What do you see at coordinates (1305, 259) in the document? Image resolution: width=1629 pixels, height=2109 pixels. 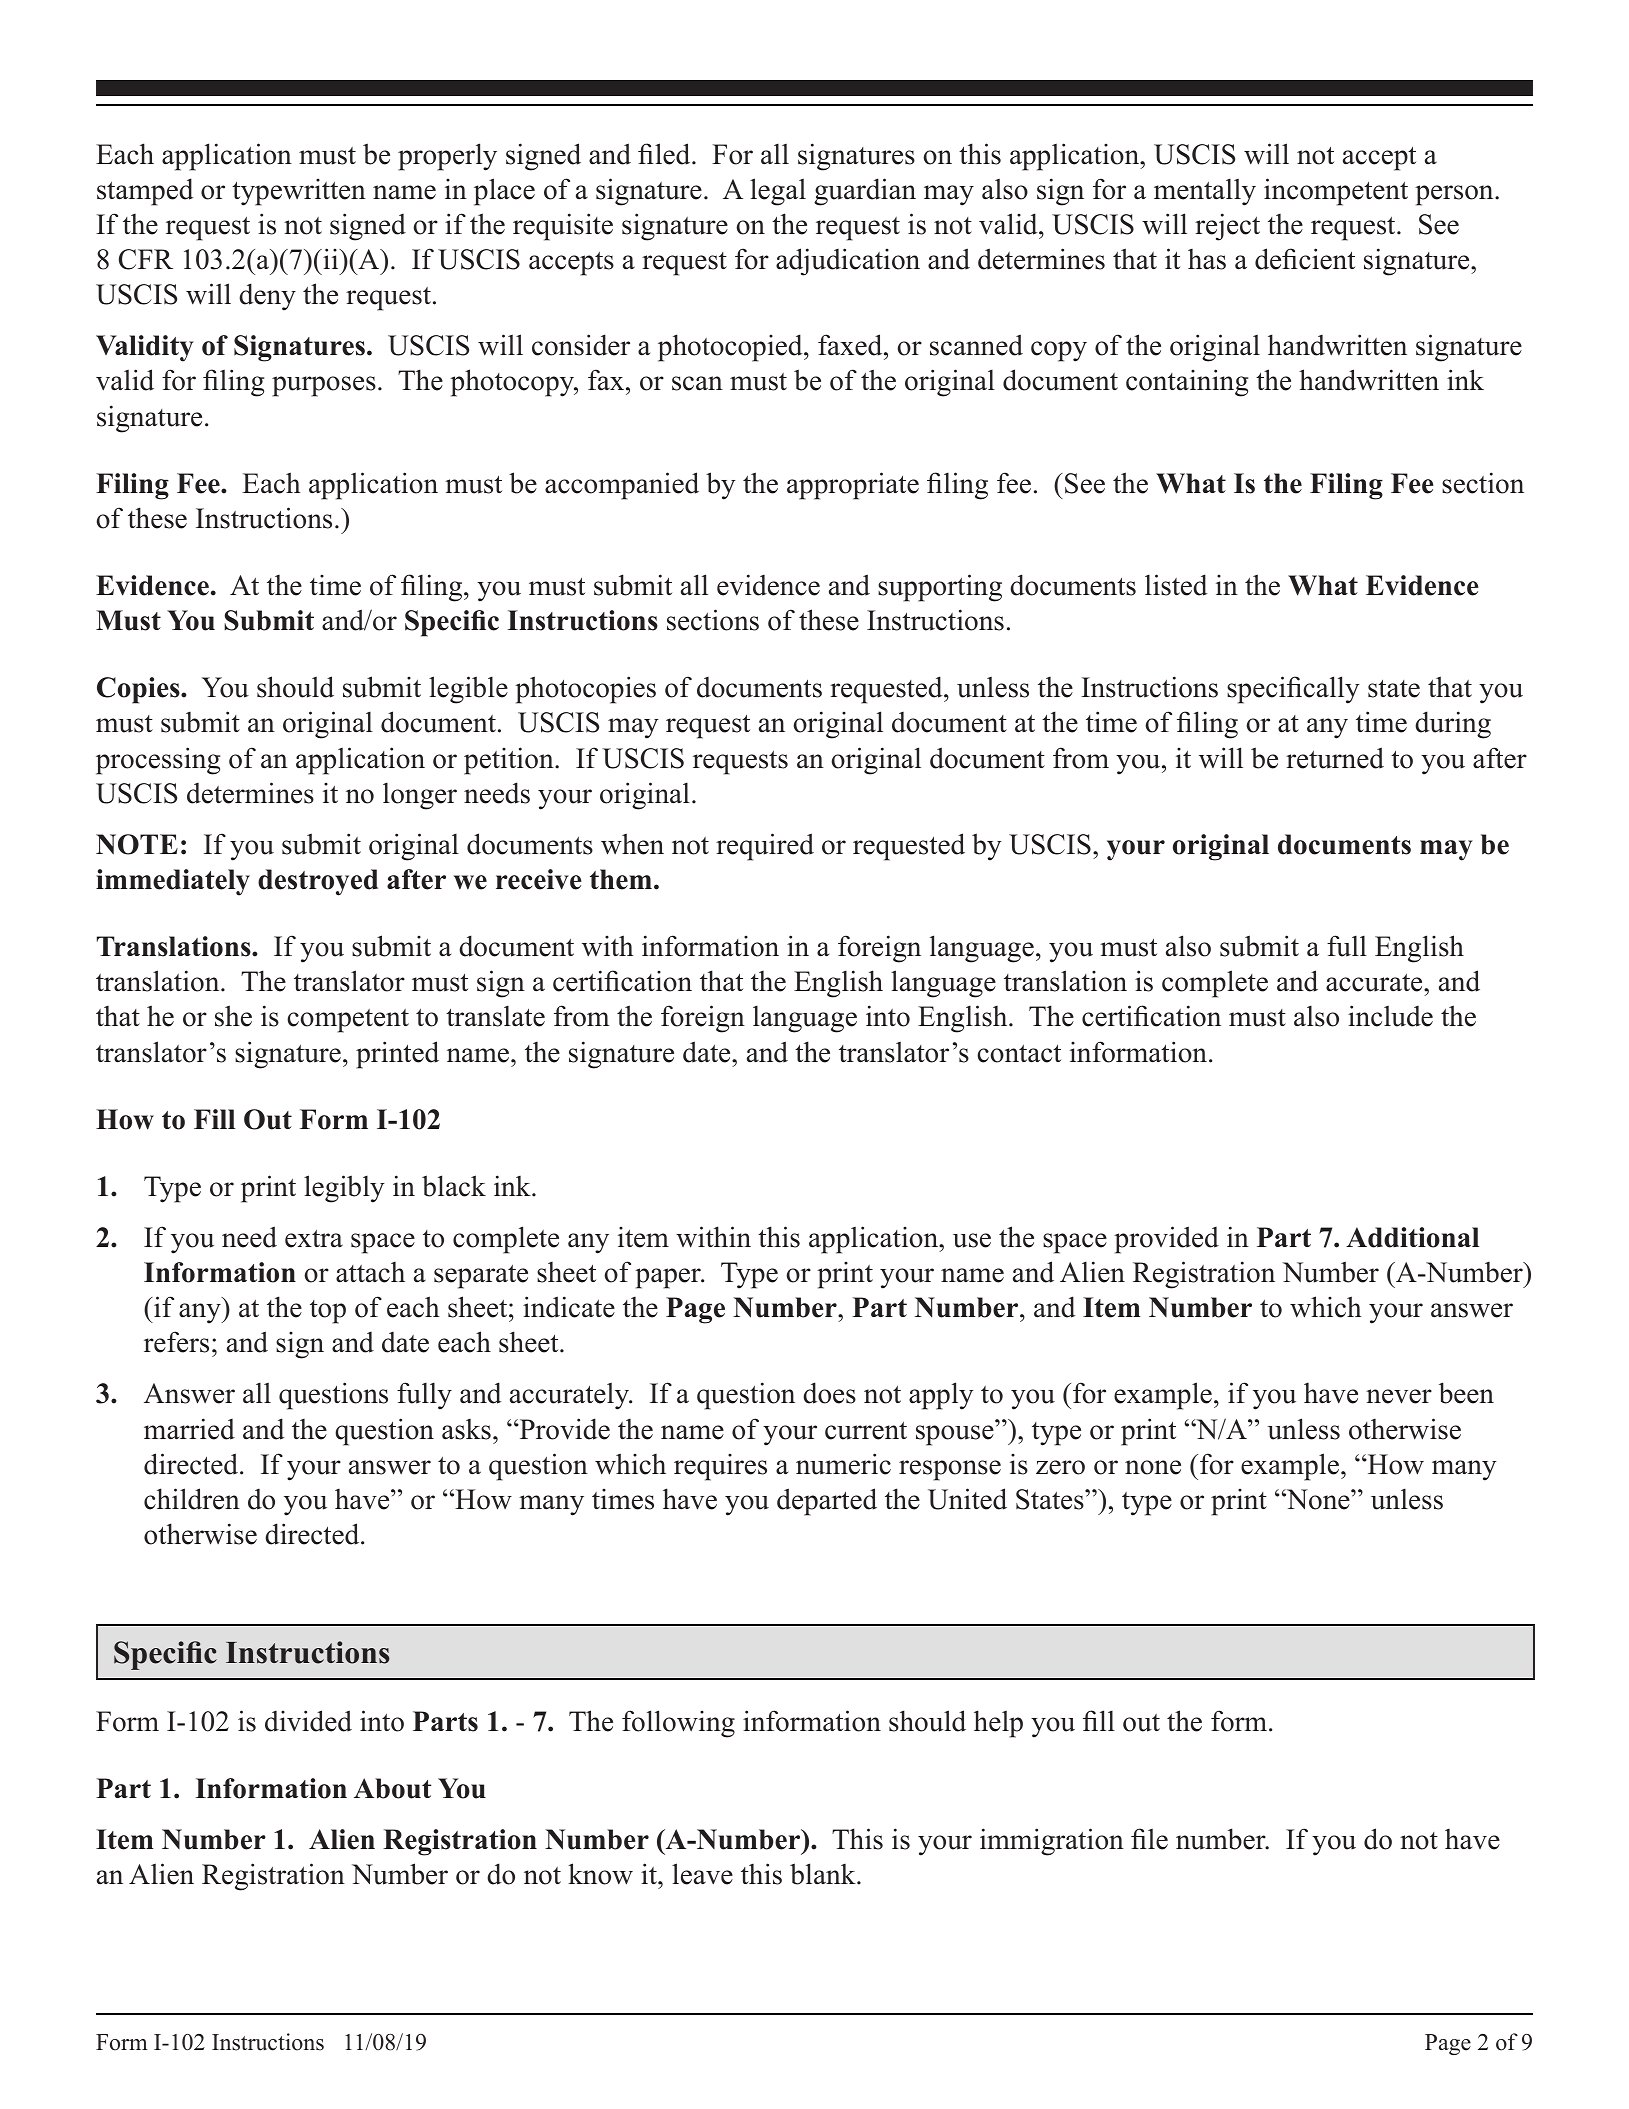 I see `deficient` at bounding box center [1305, 259].
